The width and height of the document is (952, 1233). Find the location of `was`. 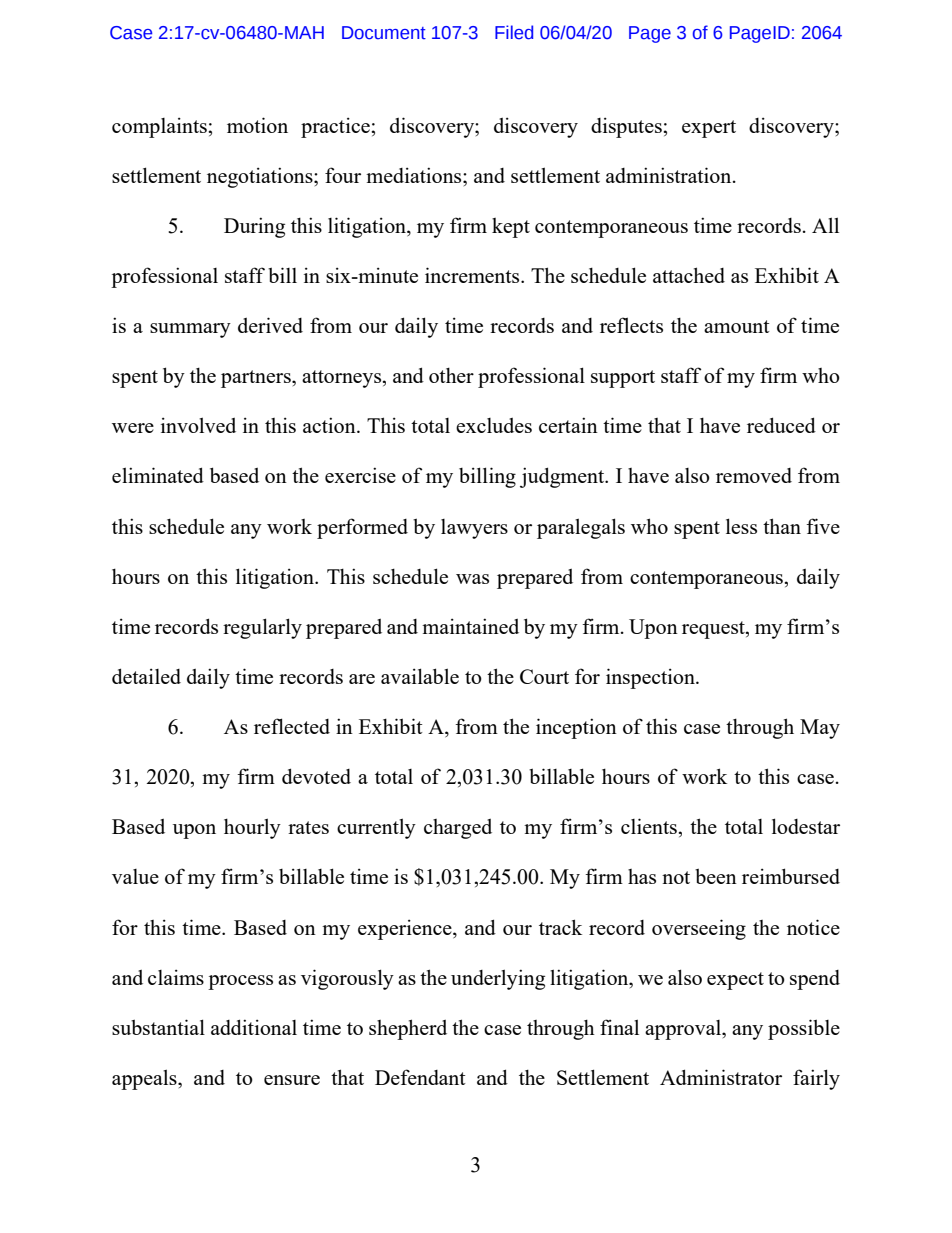

was is located at coordinates (472, 579).
